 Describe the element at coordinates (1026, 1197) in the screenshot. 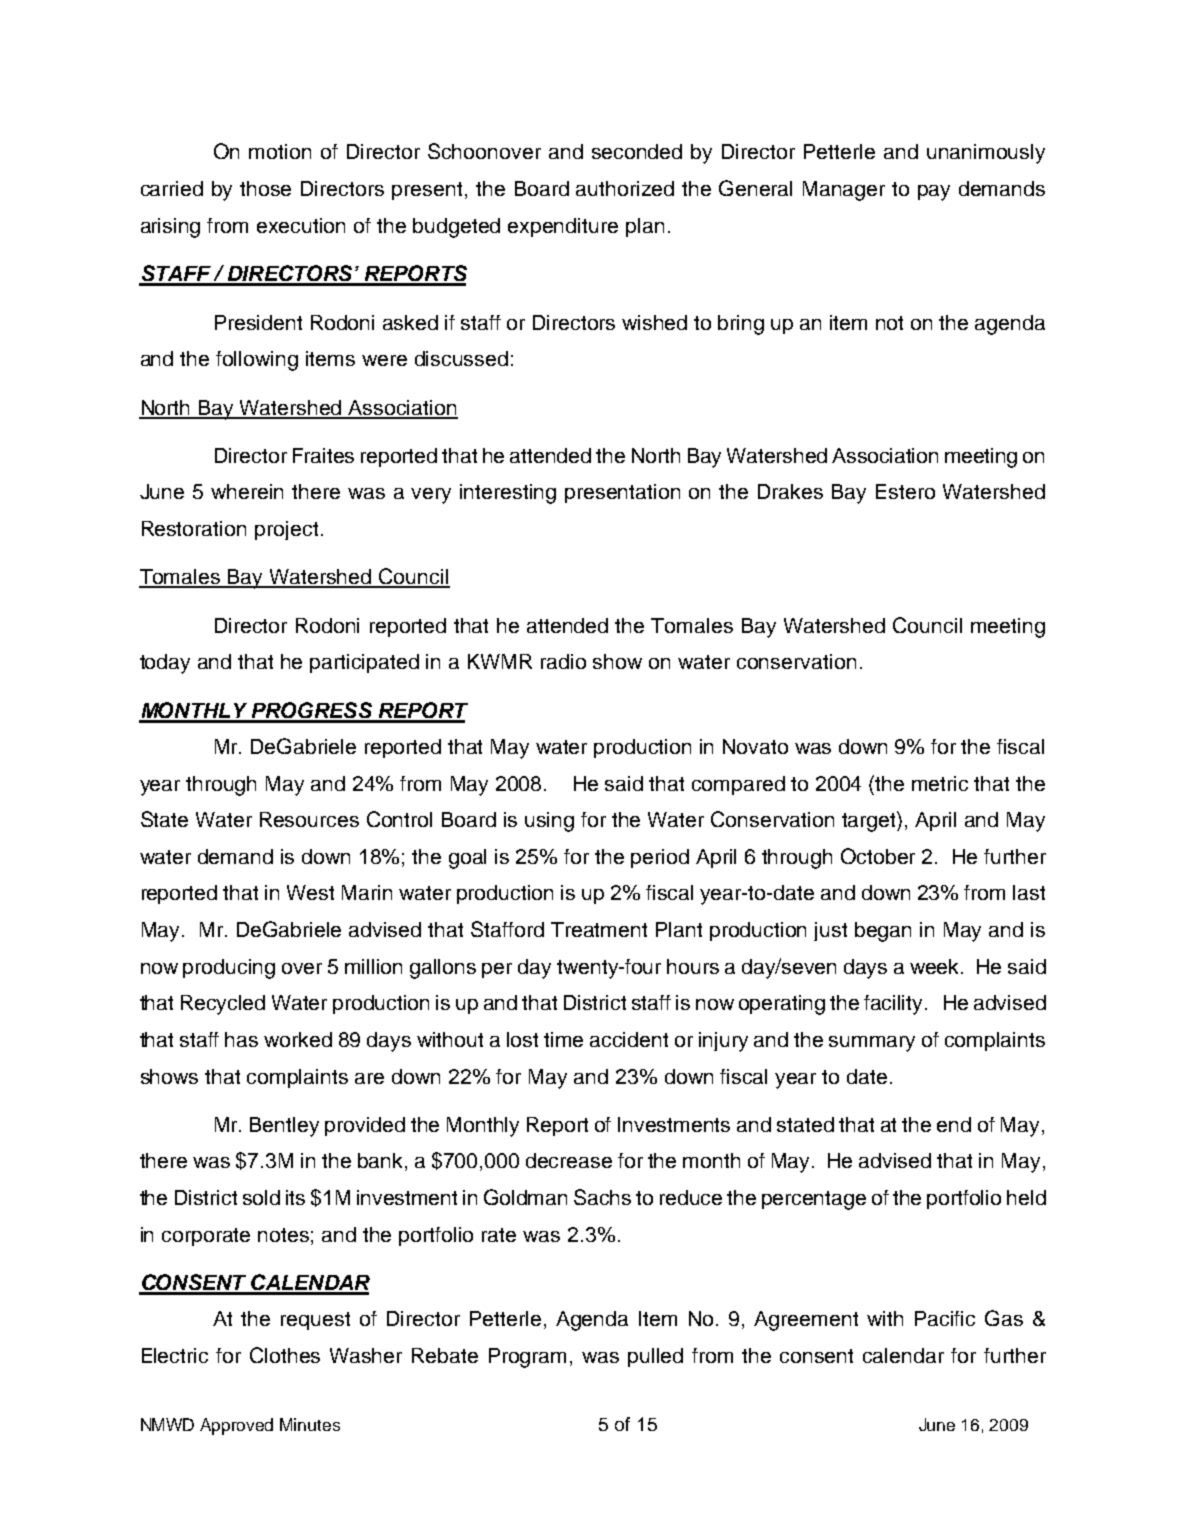

I see `held` at that location.
